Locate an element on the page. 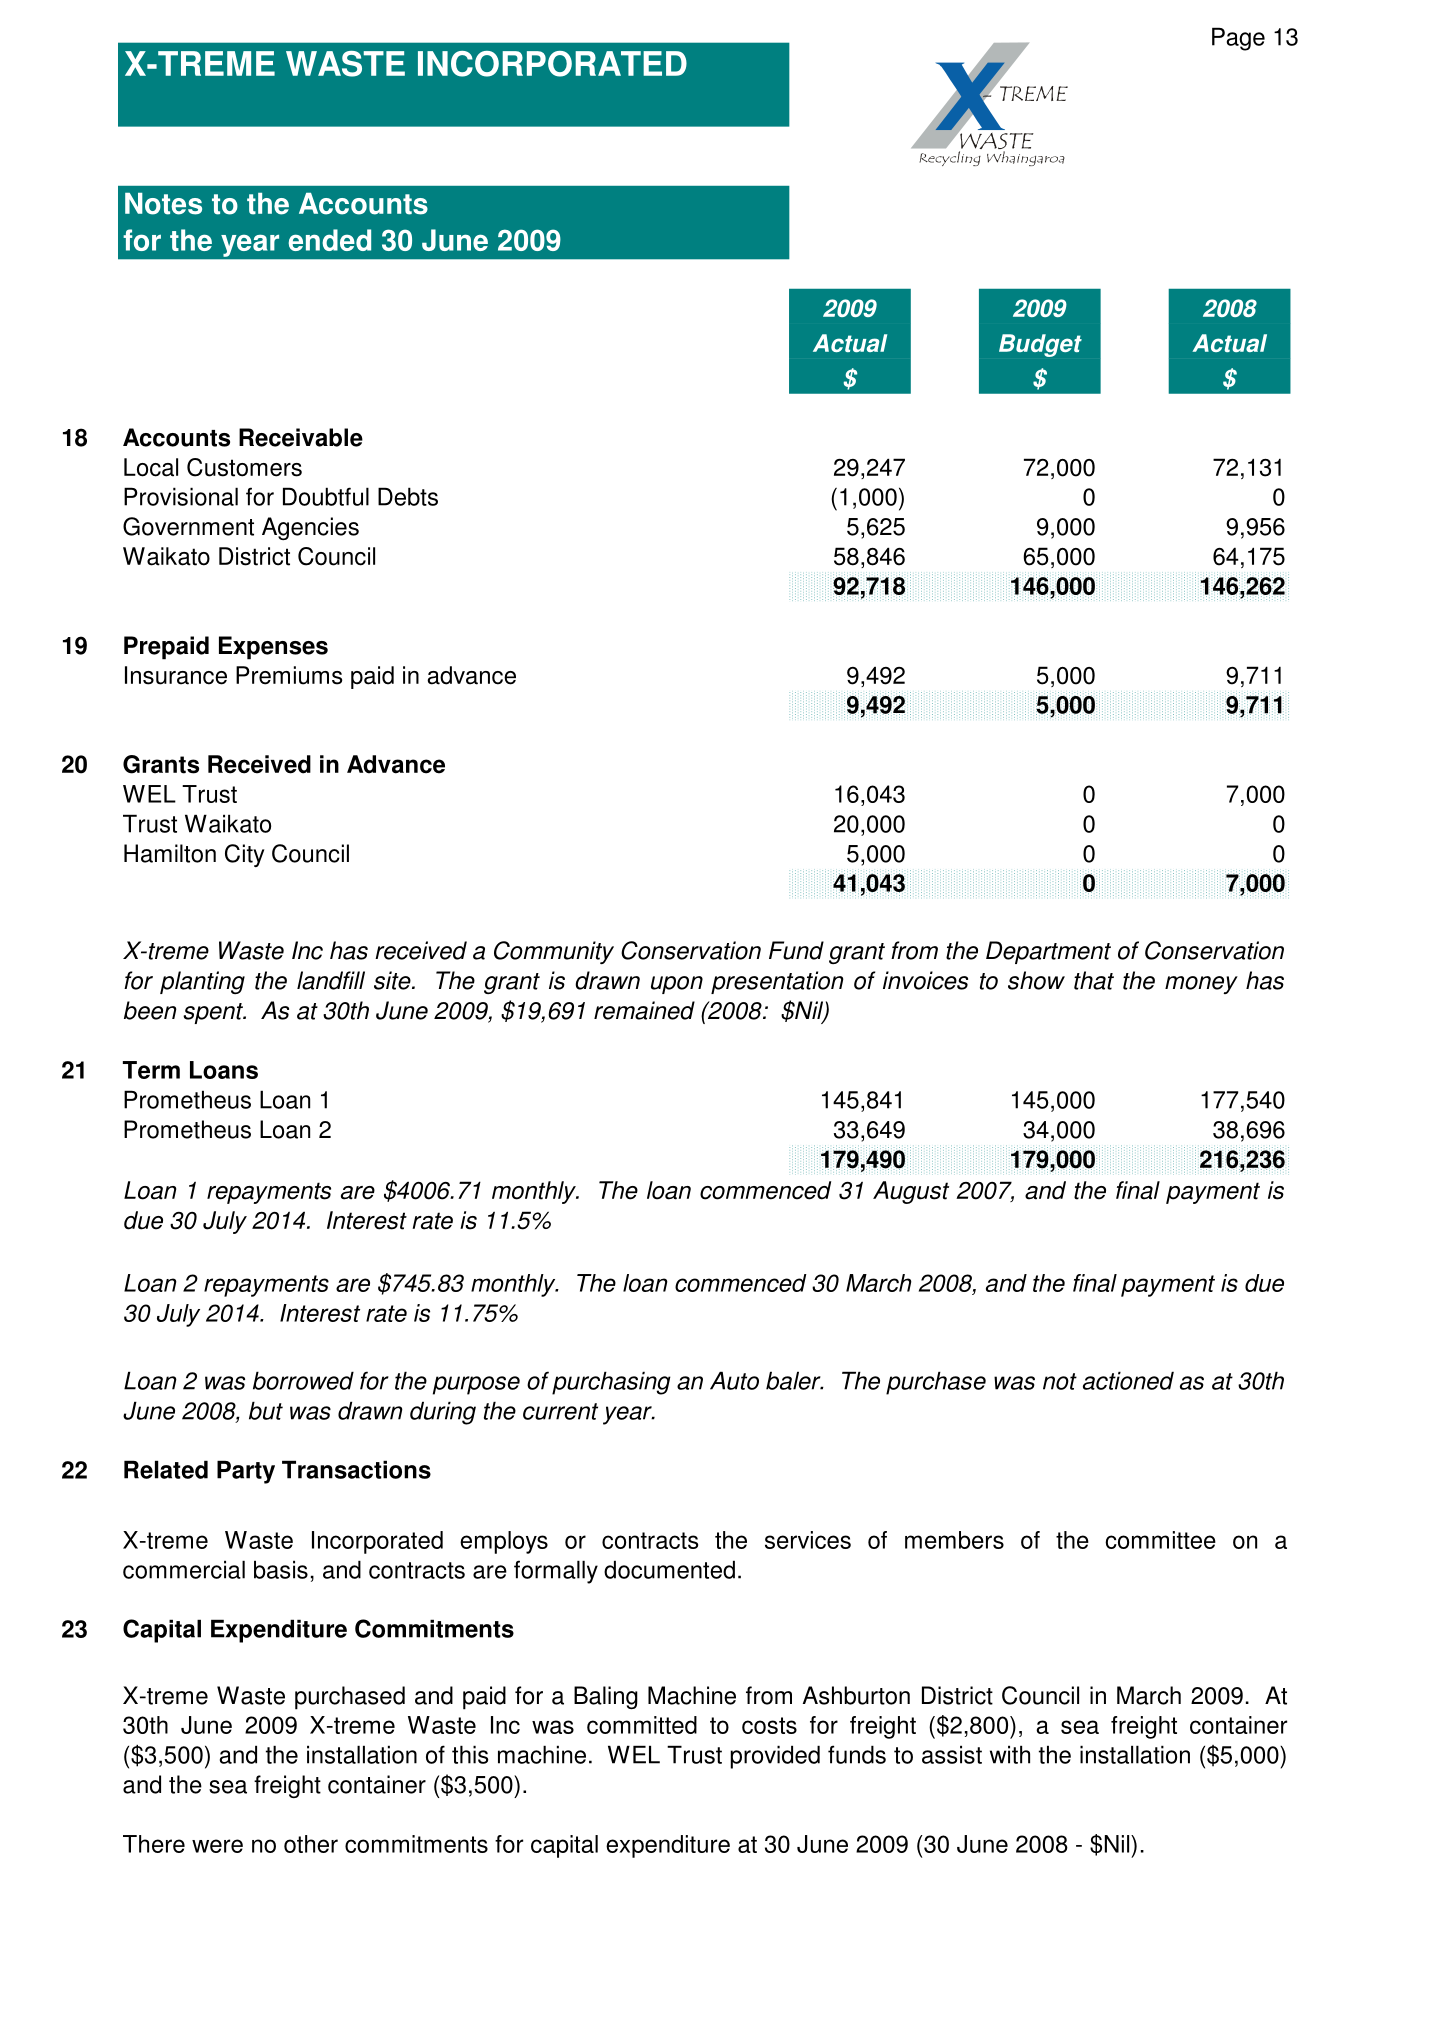 This page has height=2024, width=1431. other is located at coordinates (311, 1844).
